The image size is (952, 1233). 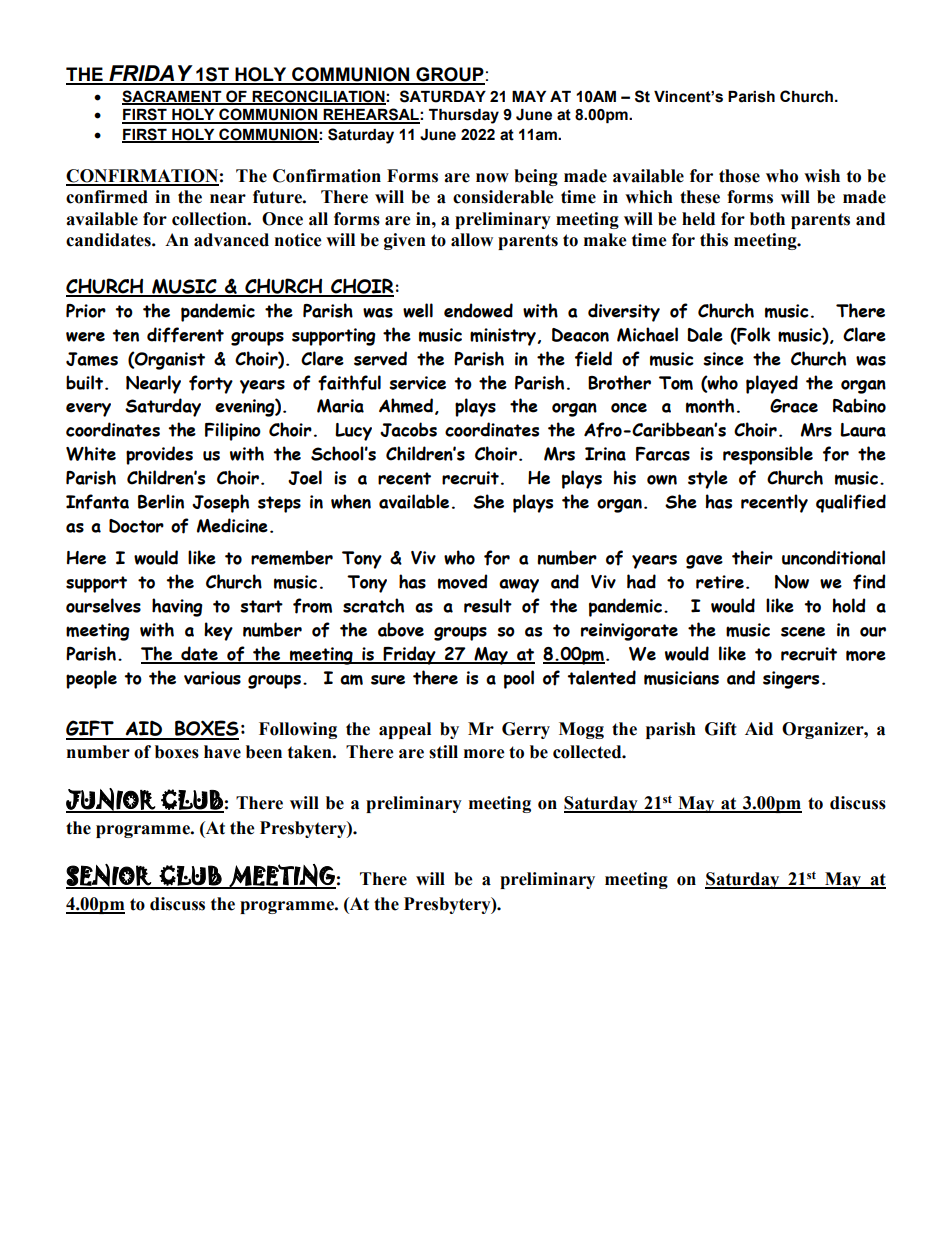 What do you see at coordinates (136, 526) in the screenshot?
I see `Doctor` at bounding box center [136, 526].
